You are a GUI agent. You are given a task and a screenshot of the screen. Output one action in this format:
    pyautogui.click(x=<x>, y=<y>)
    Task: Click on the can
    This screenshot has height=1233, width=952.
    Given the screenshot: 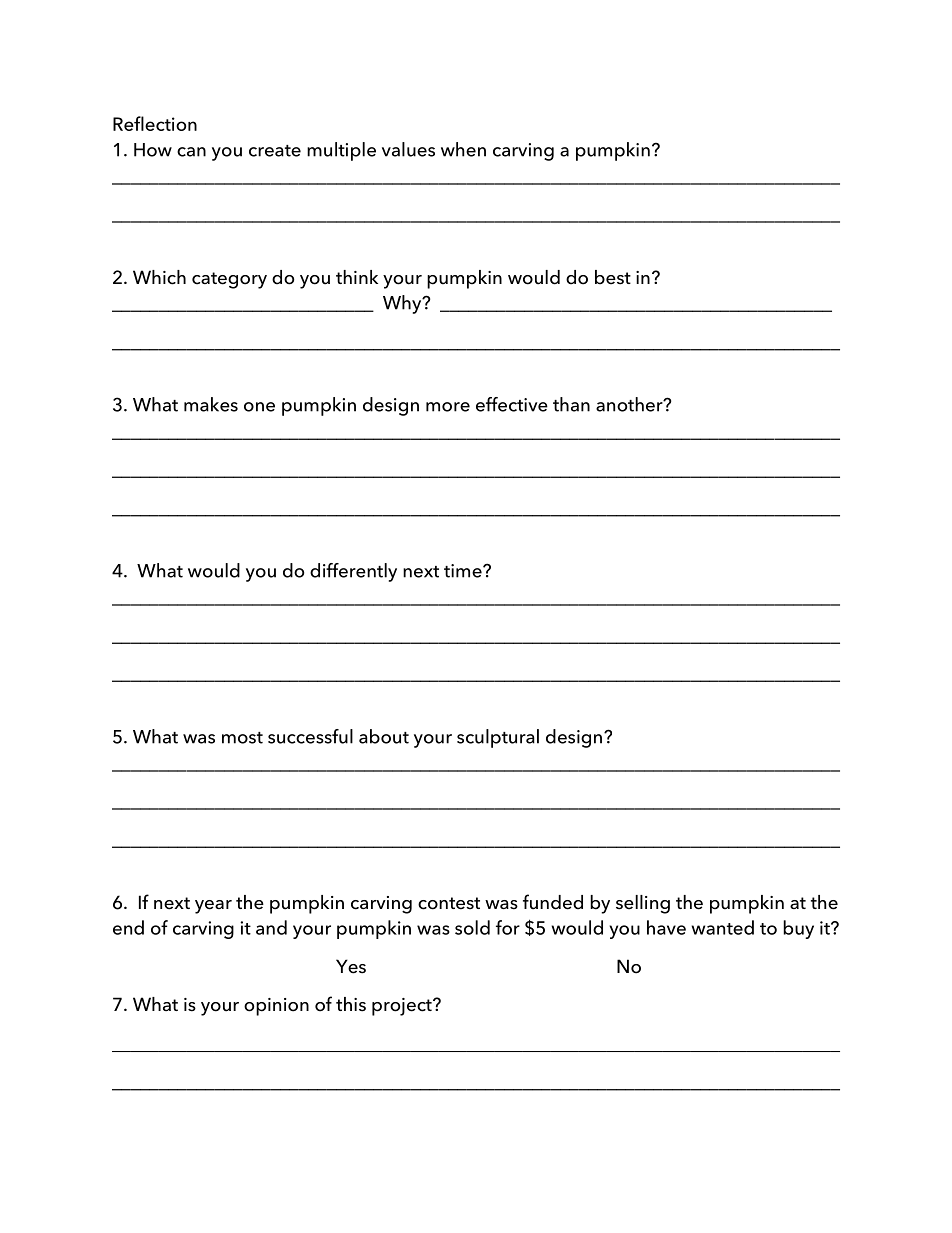 What is the action you would take?
    pyautogui.click(x=191, y=152)
